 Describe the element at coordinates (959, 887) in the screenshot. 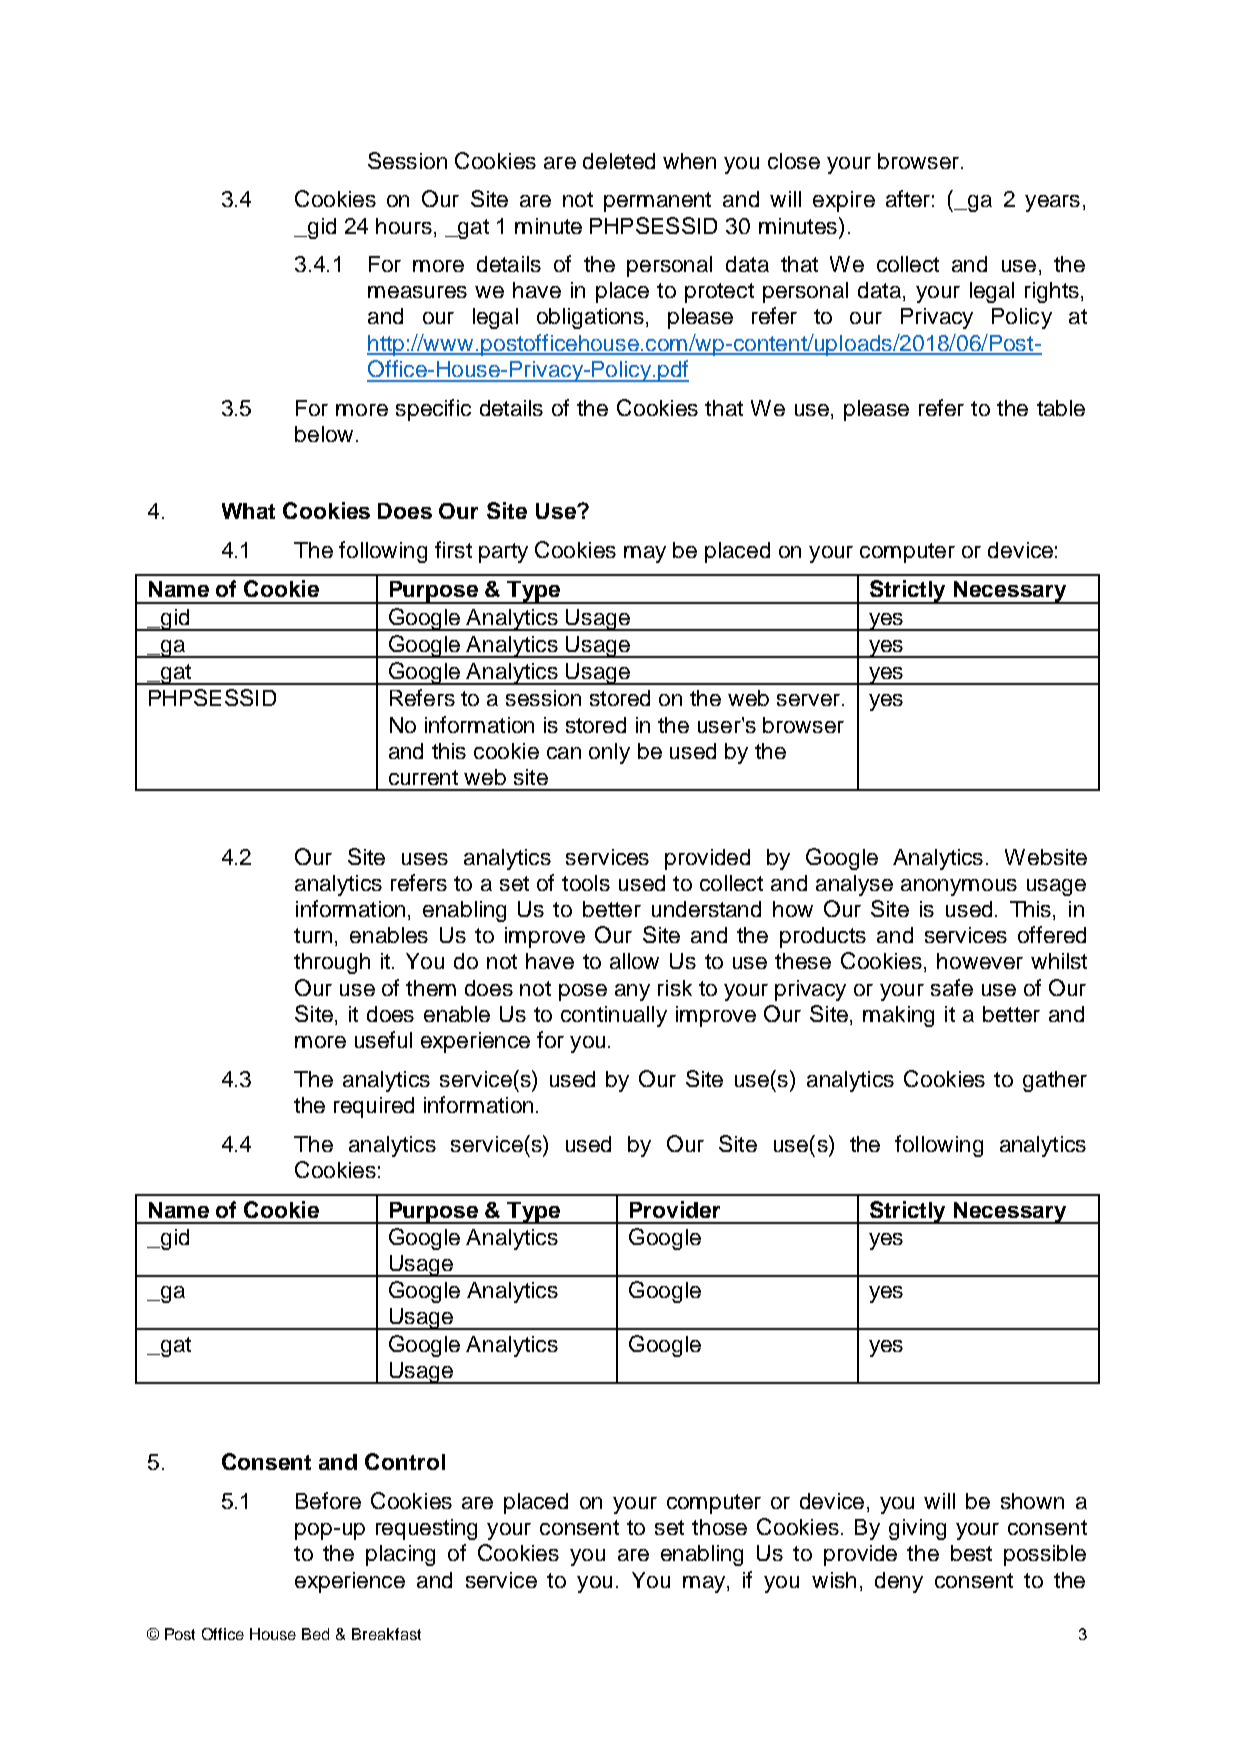

I see `anonymous` at that location.
